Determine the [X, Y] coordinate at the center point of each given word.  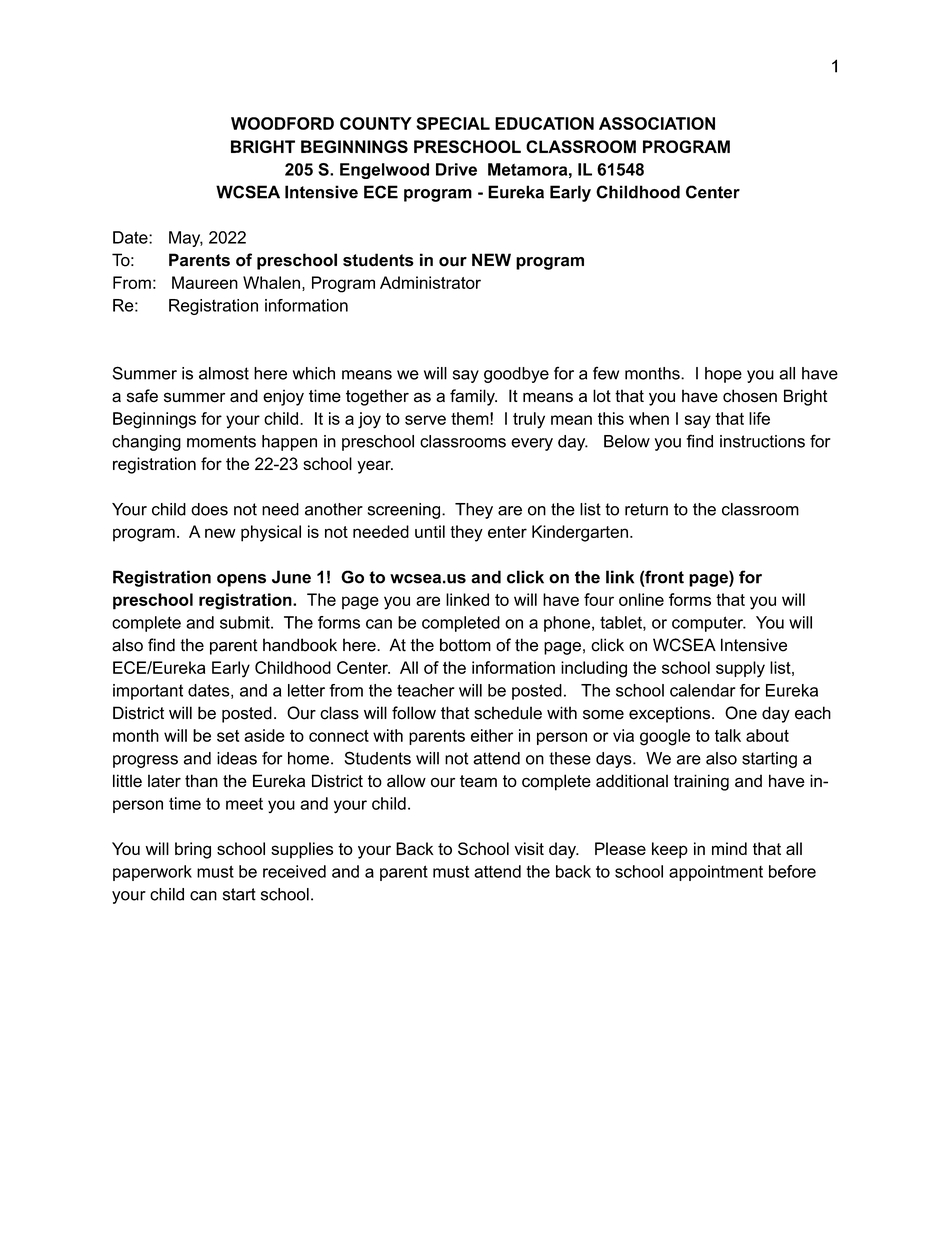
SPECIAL [453, 123]
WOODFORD [282, 123]
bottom [465, 645]
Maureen [205, 282]
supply [740, 669]
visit [529, 848]
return [646, 509]
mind [729, 848]
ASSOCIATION [657, 123]
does [209, 509]
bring [193, 850]
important [148, 692]
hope [723, 375]
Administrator [430, 282]
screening [405, 511]
